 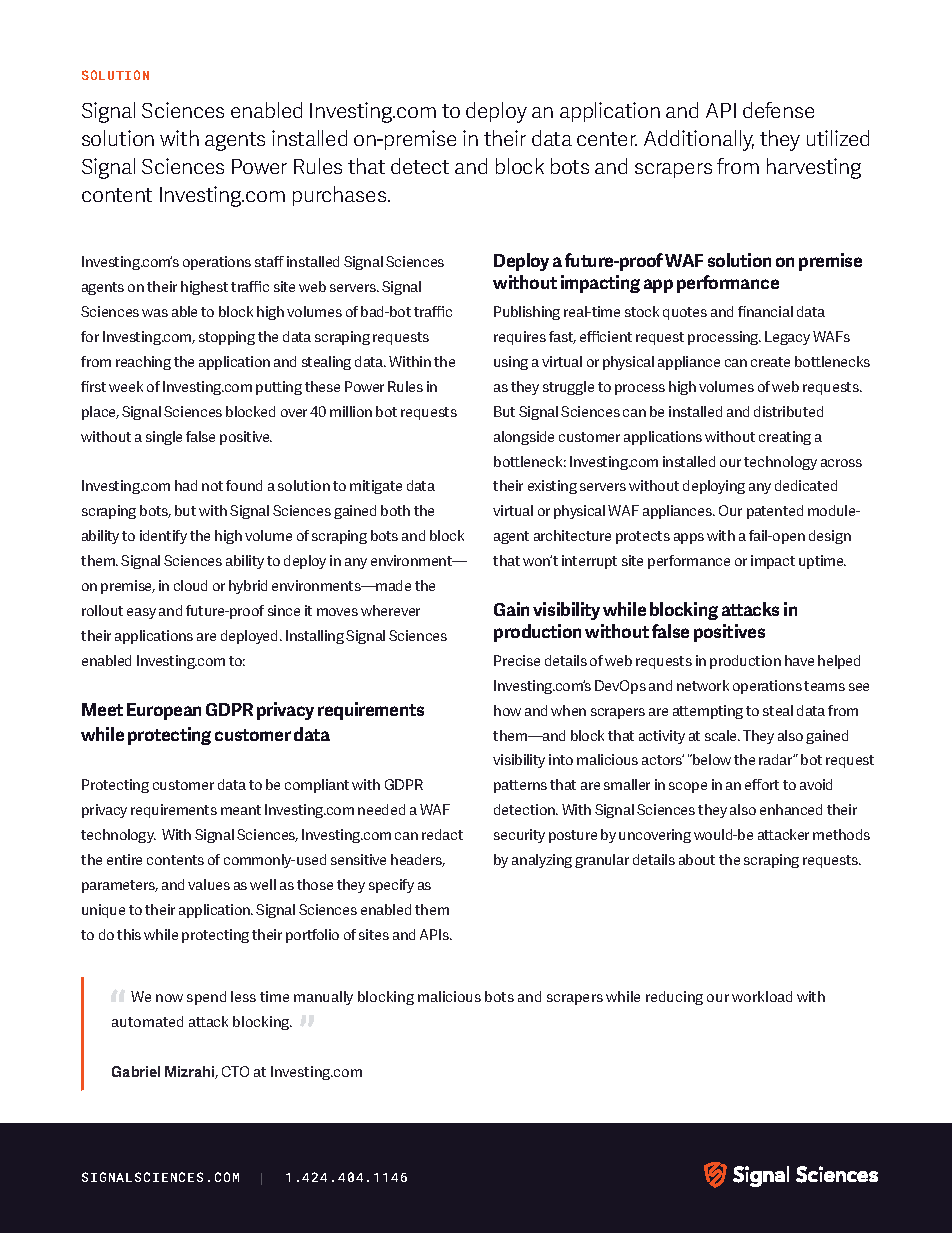 I want to click on center, so click(x=607, y=139).
